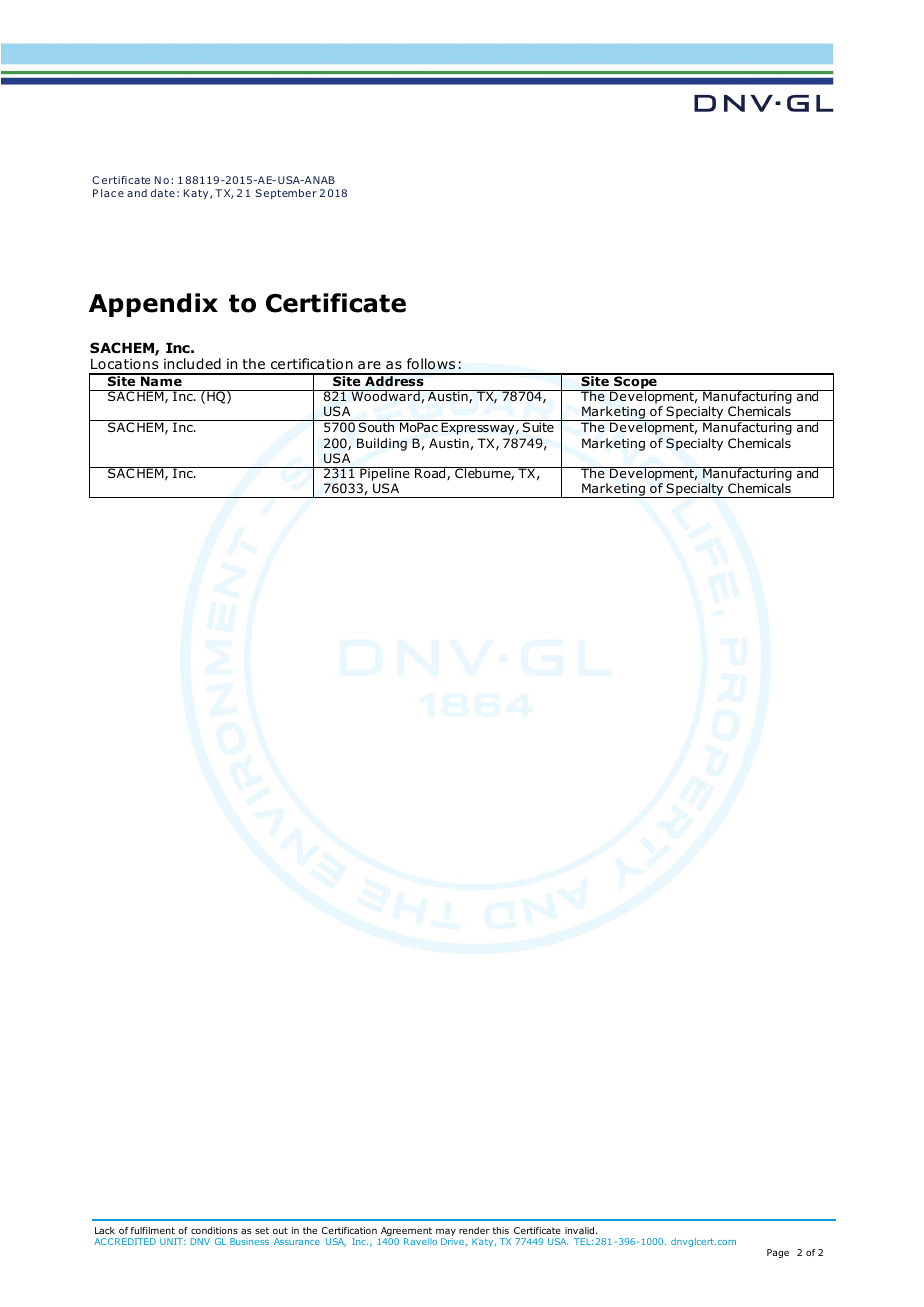 Image resolution: width=924 pixels, height=1307 pixels. I want to click on Road, so click(430, 473).
